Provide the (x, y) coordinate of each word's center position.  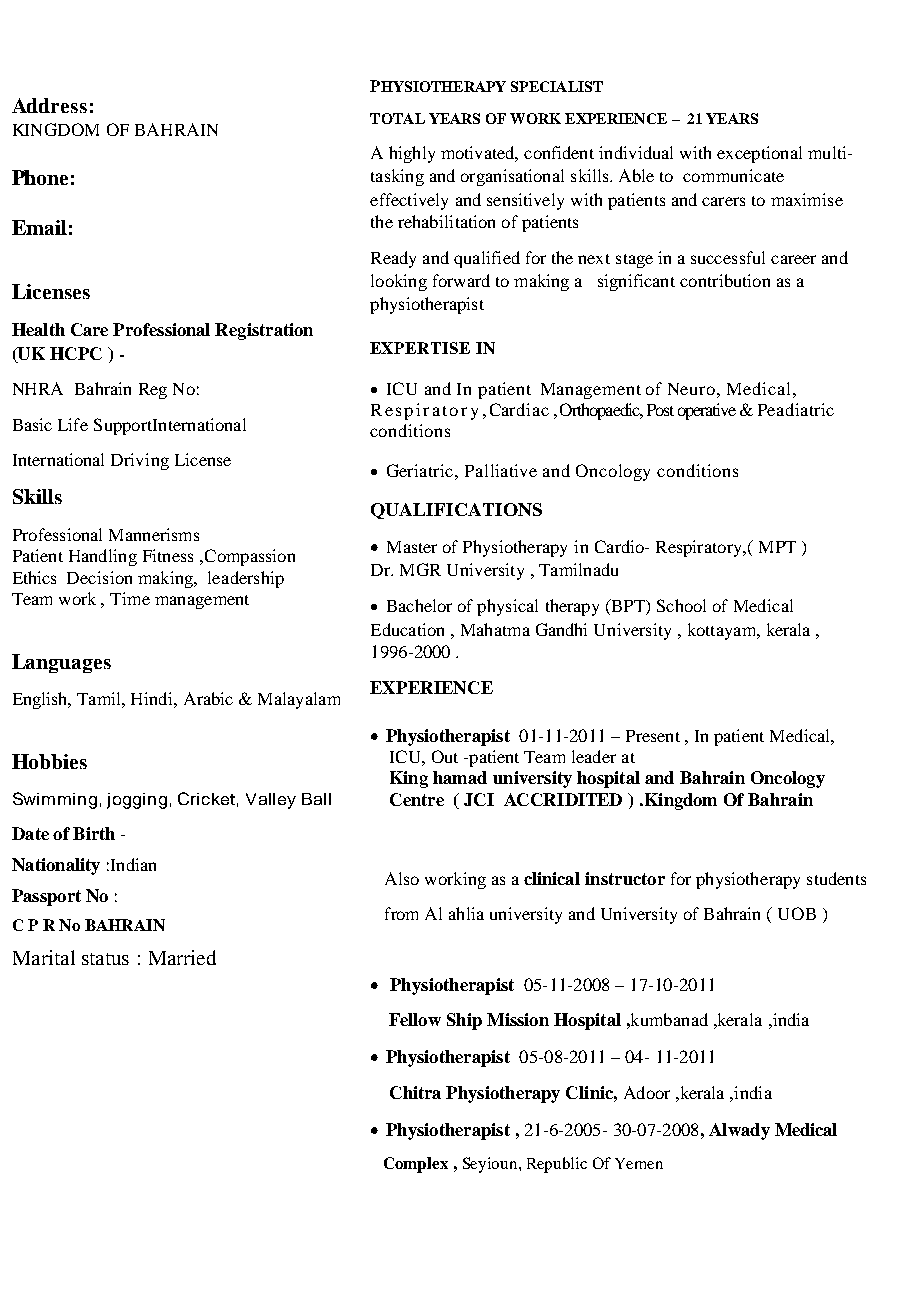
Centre (417, 799)
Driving (140, 461)
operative (707, 411)
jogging (137, 801)
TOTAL (397, 118)
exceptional (759, 154)
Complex (416, 1165)
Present (653, 736)
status (105, 959)
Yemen (639, 1163)
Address (49, 105)
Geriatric (421, 470)
